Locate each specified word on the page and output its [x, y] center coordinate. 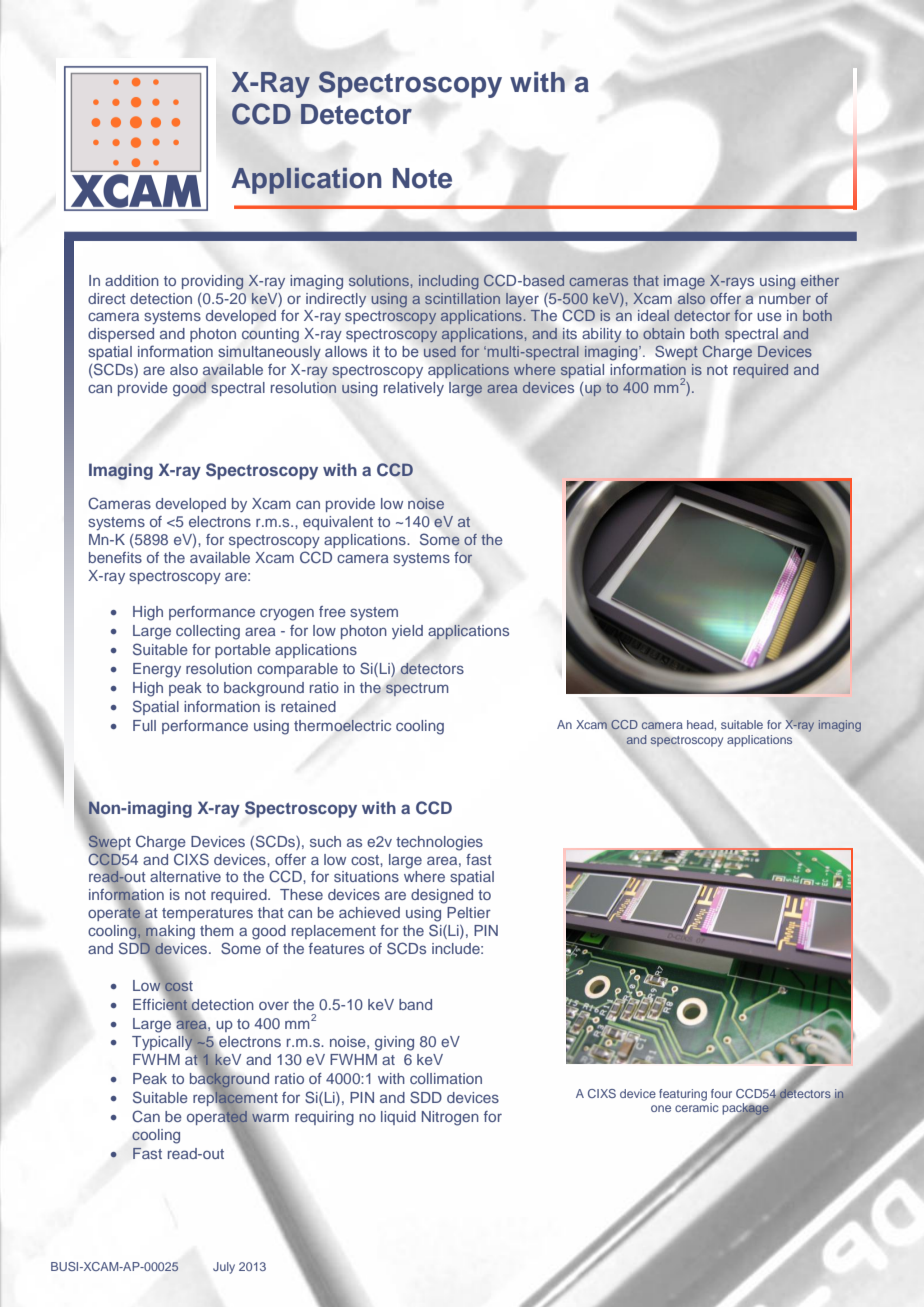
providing [213, 282]
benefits [115, 557]
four [721, 1093]
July [224, 1268]
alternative [185, 876]
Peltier [469, 912]
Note [422, 178]
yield [407, 632]
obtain [663, 333]
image [684, 282]
